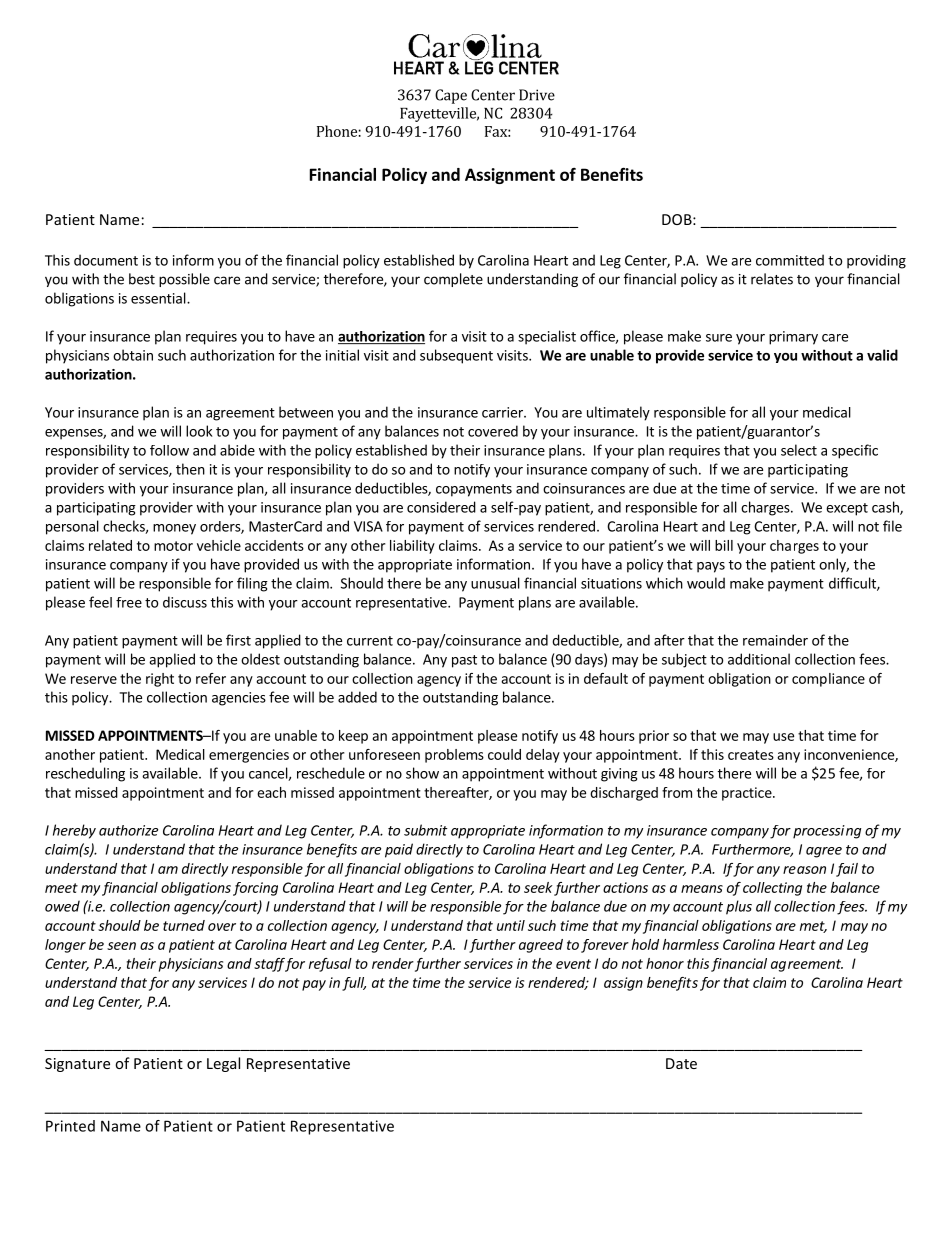 The height and width of the screenshot is (1233, 952). I want to click on submit, so click(426, 830).
